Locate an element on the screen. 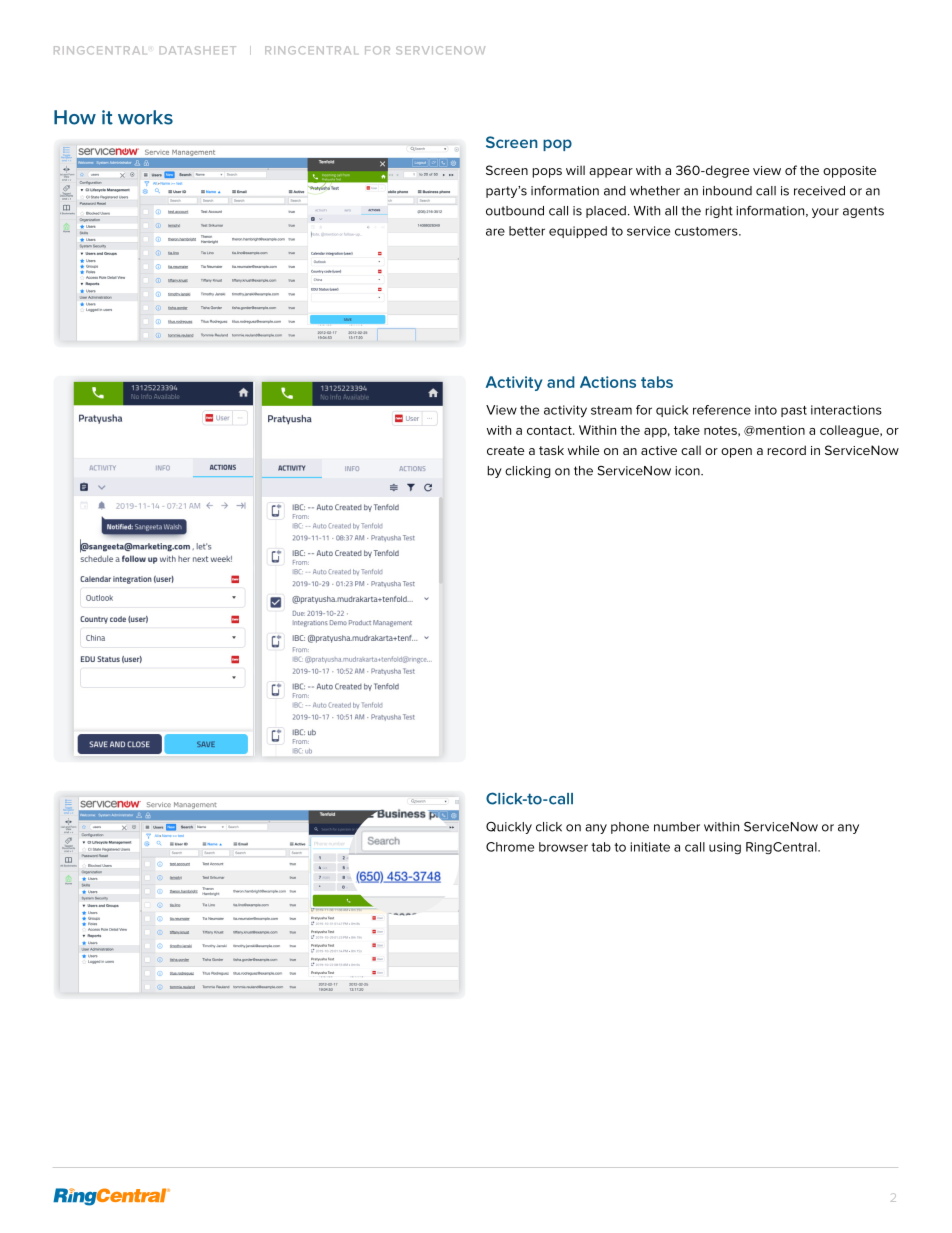  create is located at coordinates (505, 450).
